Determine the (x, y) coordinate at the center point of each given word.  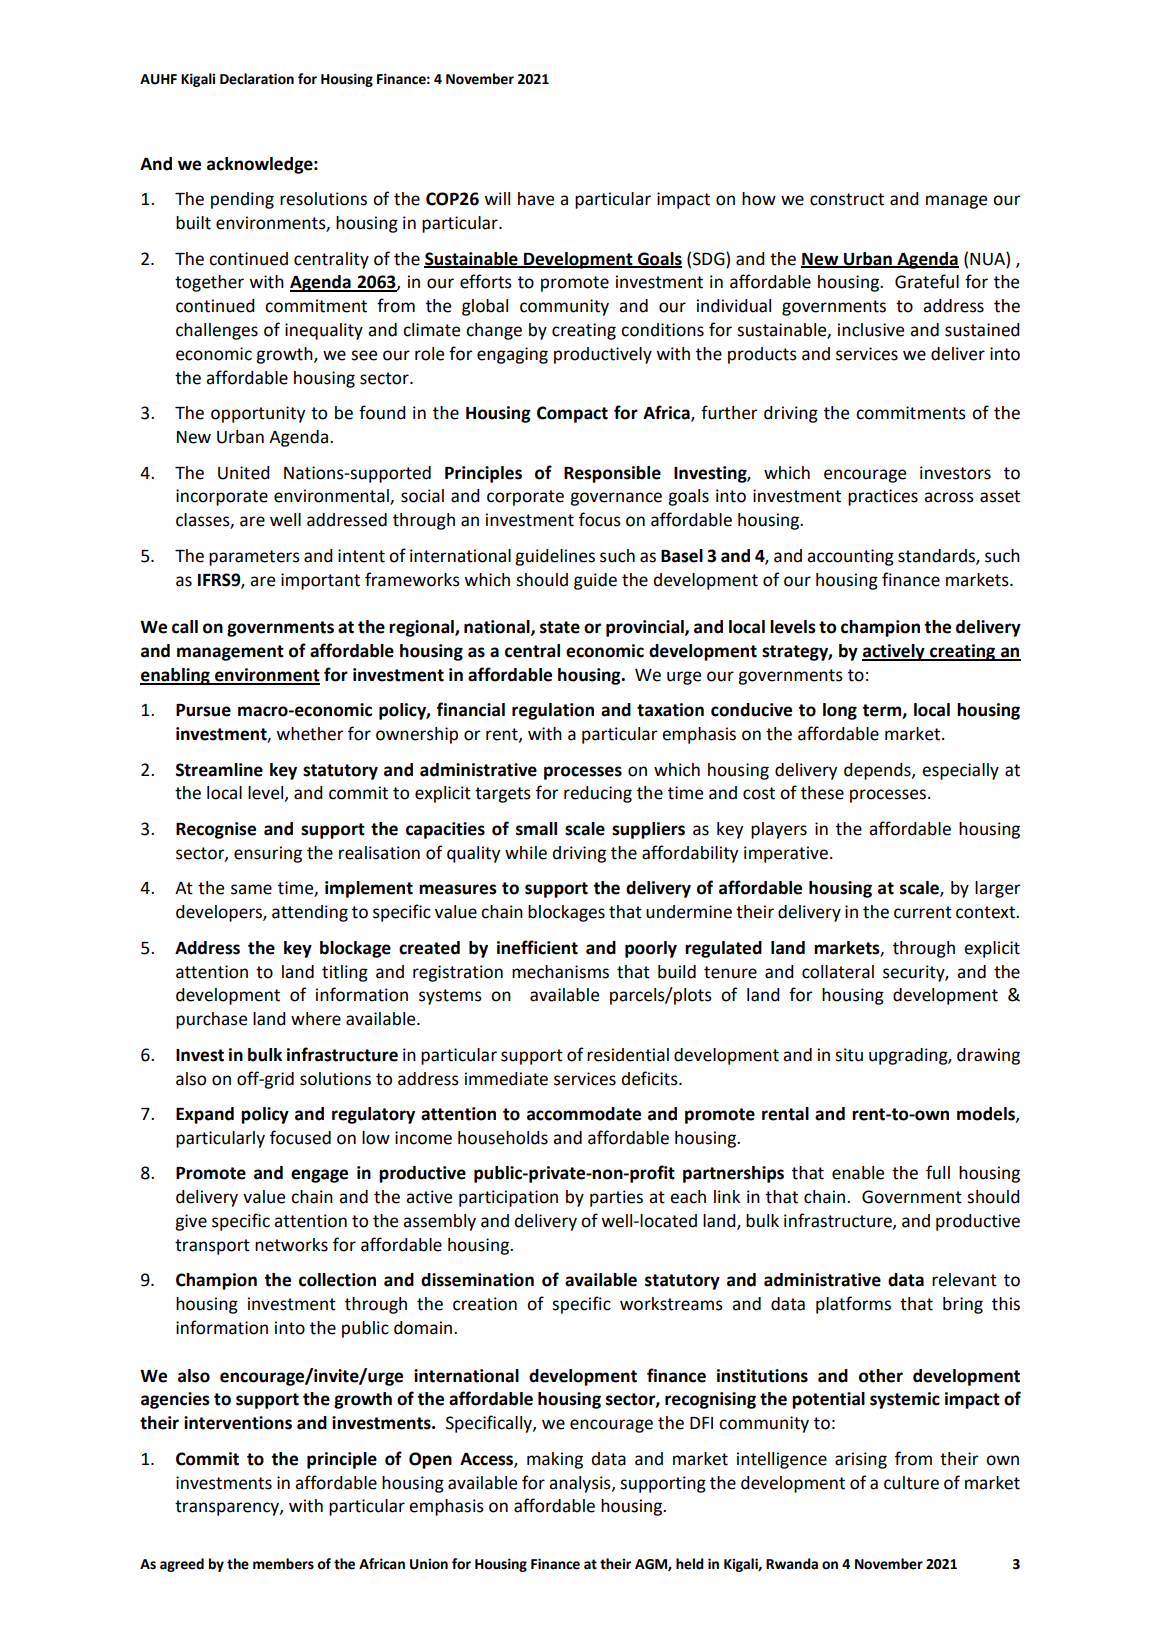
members (283, 1564)
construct (847, 199)
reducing (598, 794)
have (536, 199)
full (938, 1172)
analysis (581, 1484)
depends (878, 771)
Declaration (257, 79)
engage (319, 1176)
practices (883, 497)
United (244, 473)
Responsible (612, 474)
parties (616, 1198)
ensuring (268, 854)
